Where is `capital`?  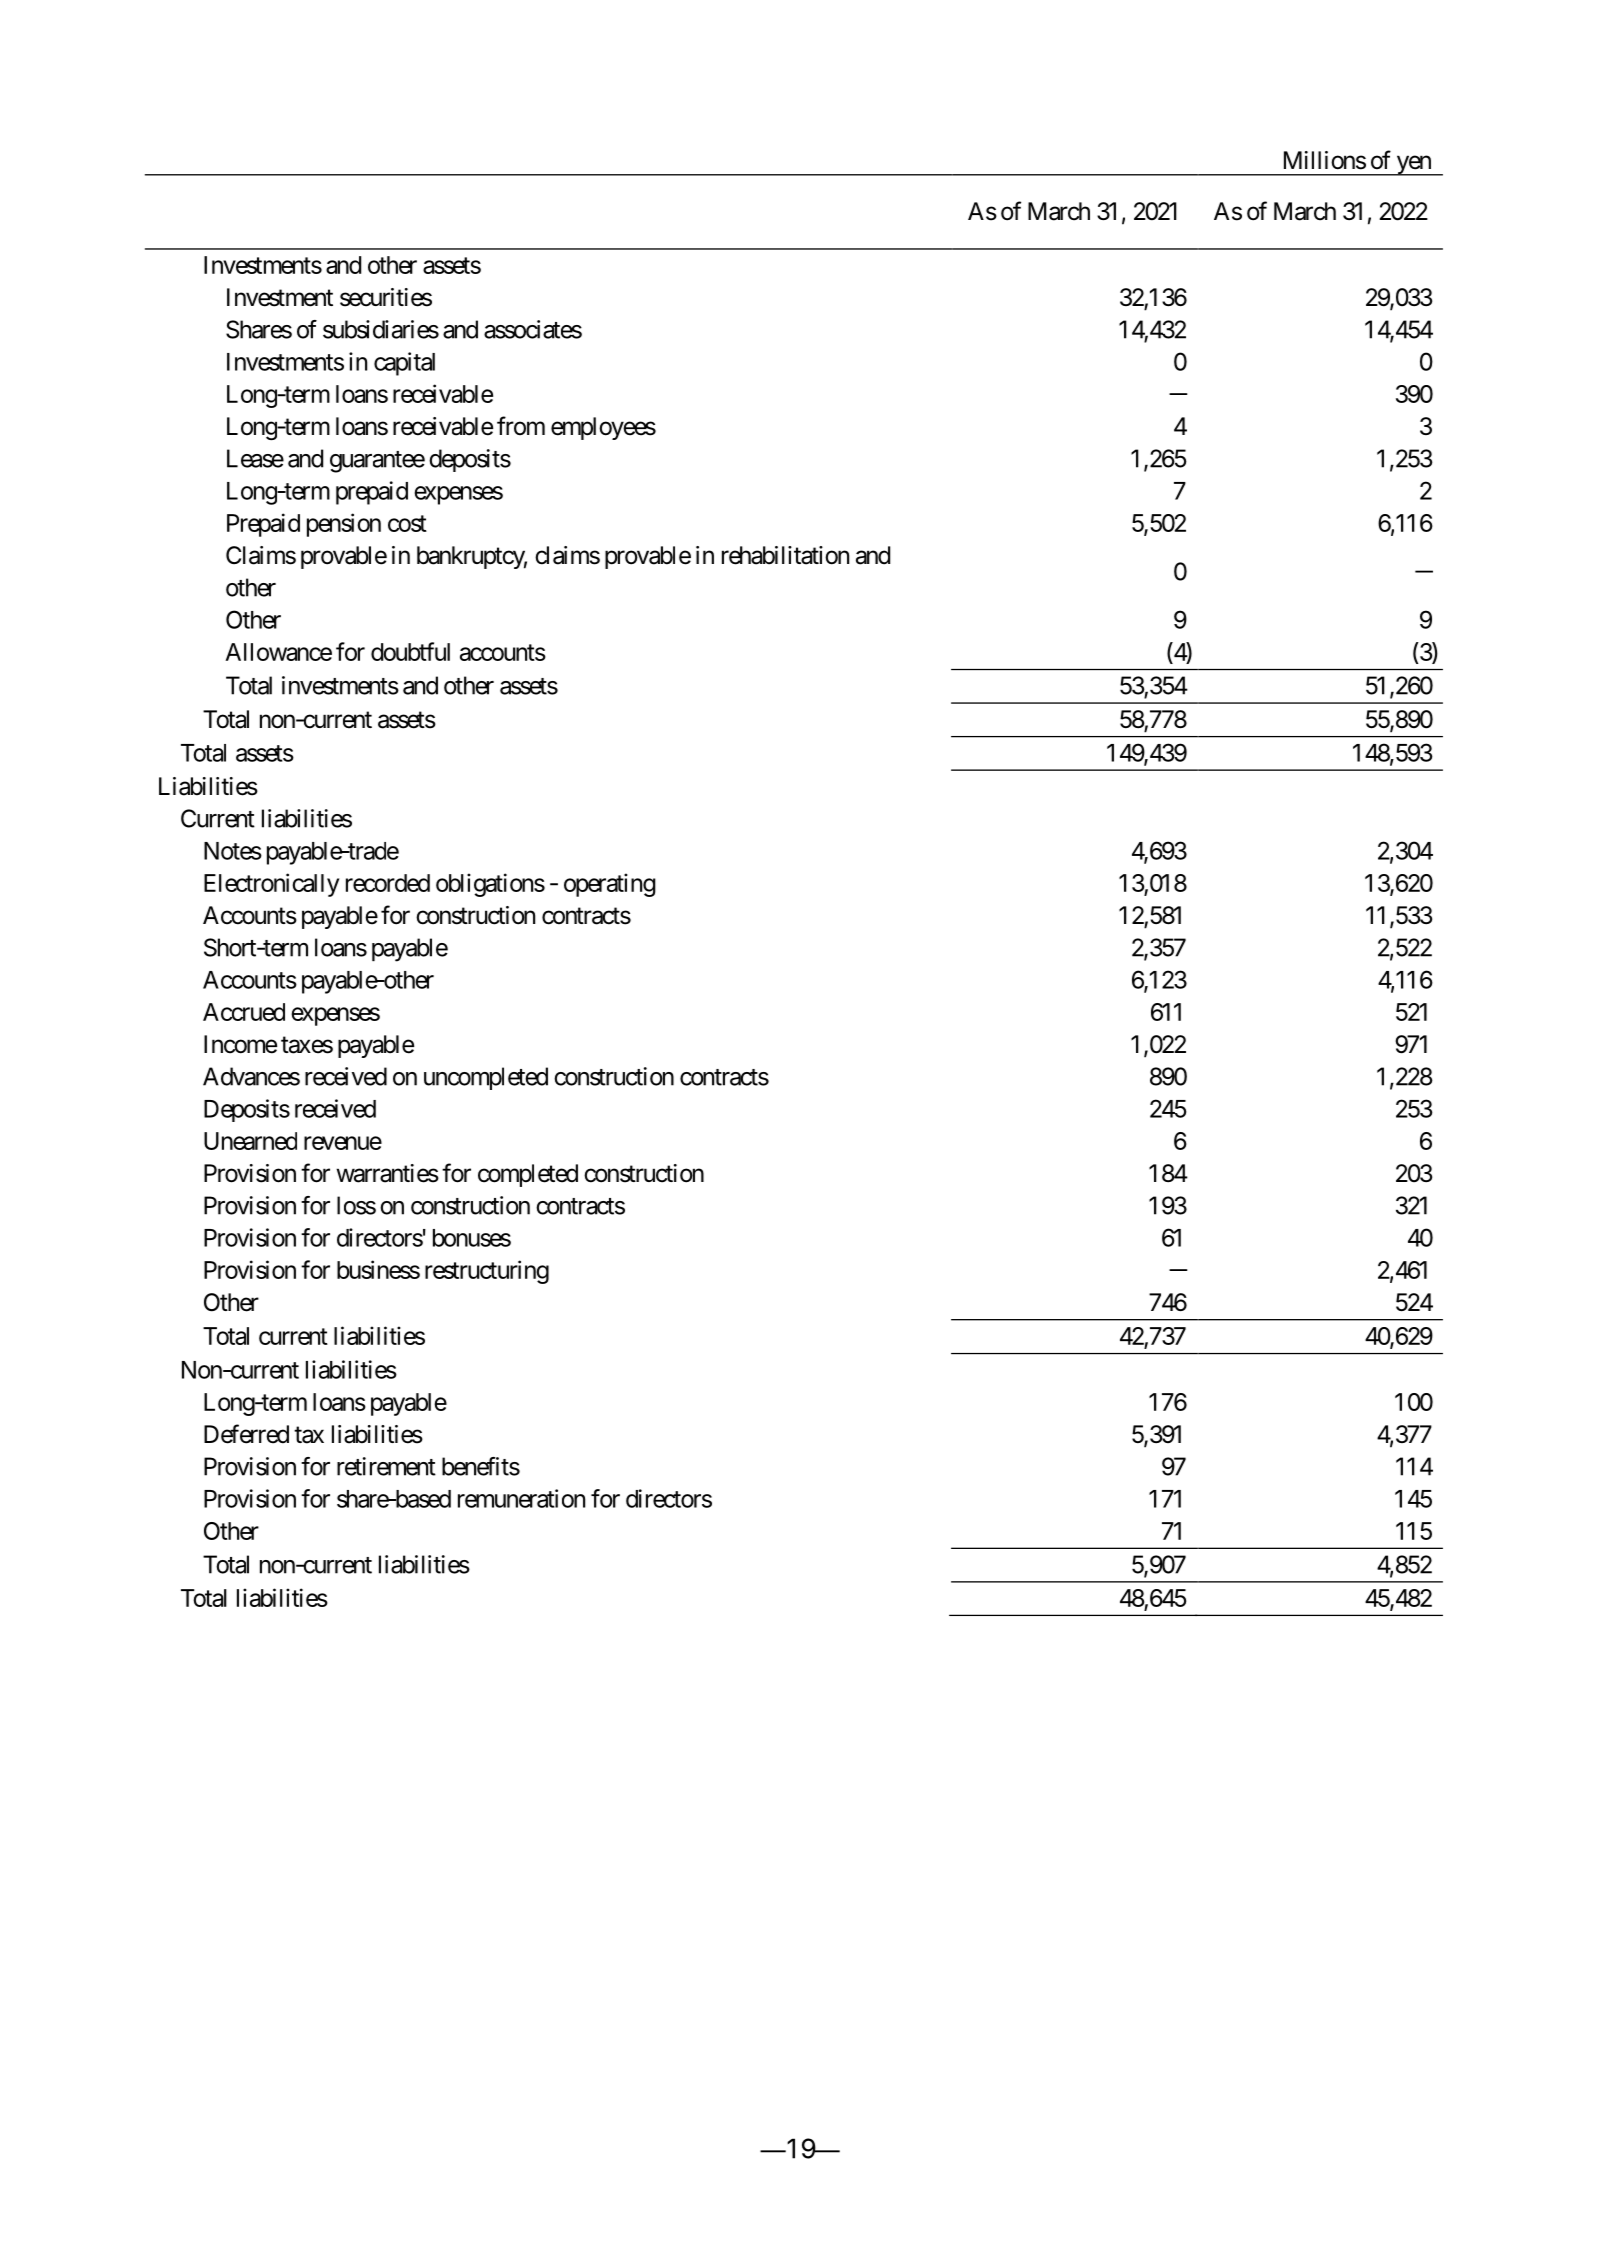 capital is located at coordinates (404, 364).
